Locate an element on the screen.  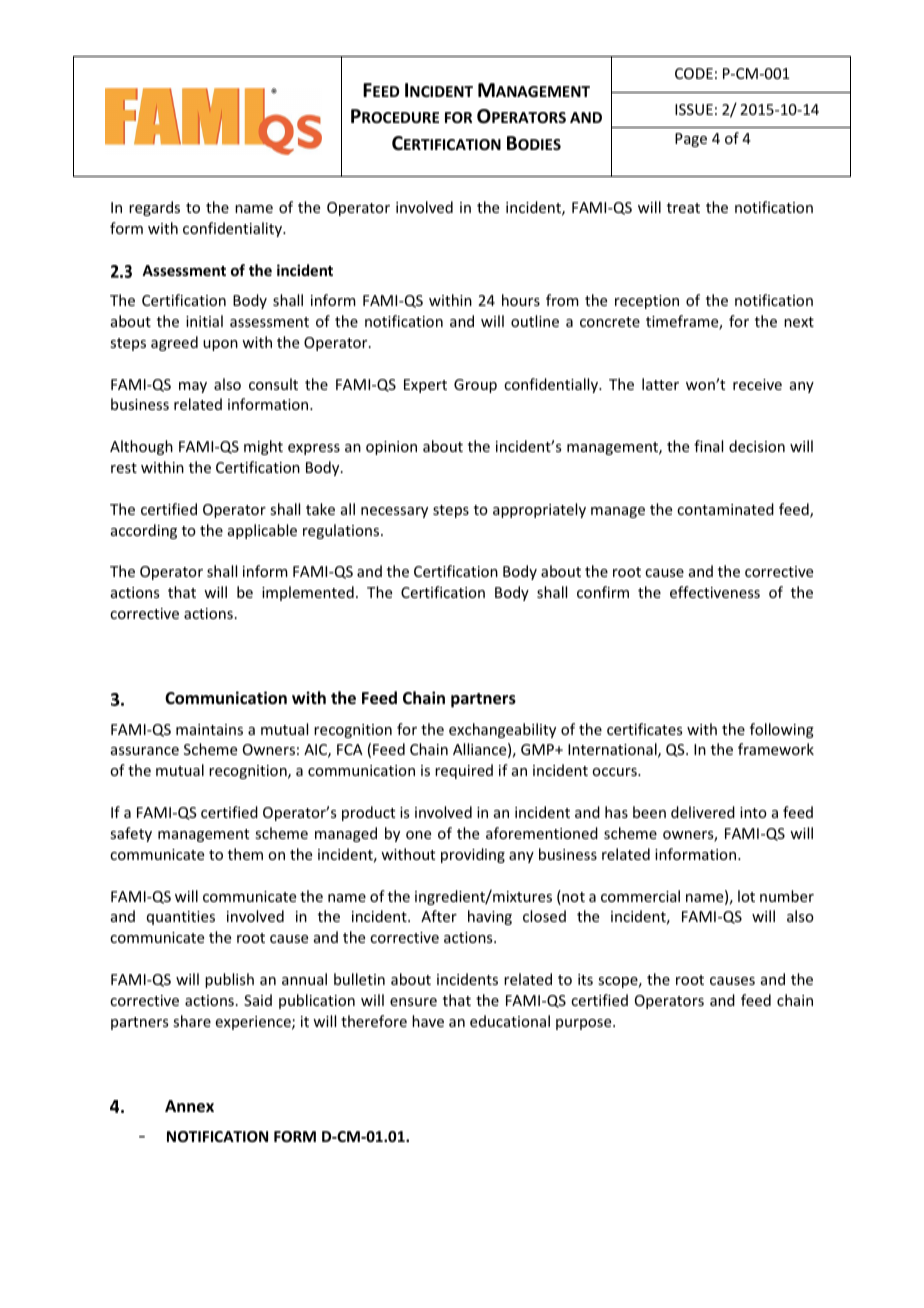
Annex is located at coordinates (189, 1106).
